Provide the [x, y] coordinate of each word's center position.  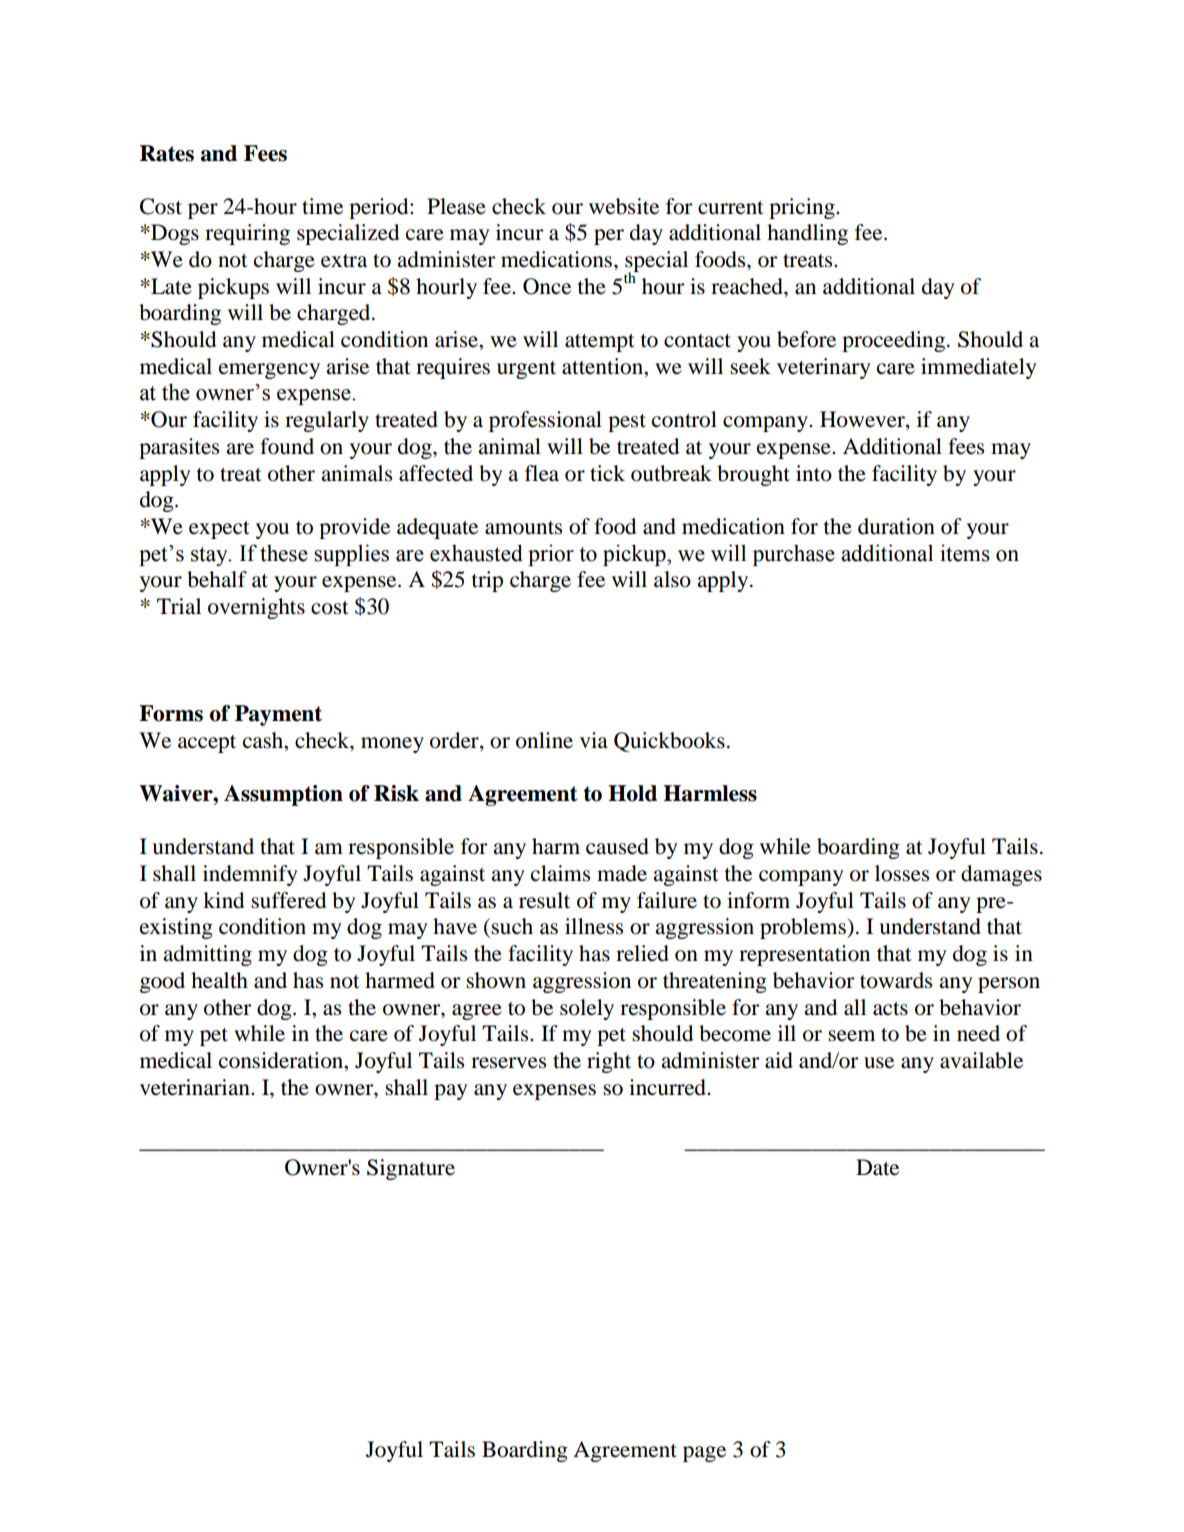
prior [551, 555]
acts [890, 1009]
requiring [247, 234]
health [219, 980]
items [965, 553]
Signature [411, 1169]
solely [587, 1009]
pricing [803, 208]
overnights [256, 608]
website [624, 206]
